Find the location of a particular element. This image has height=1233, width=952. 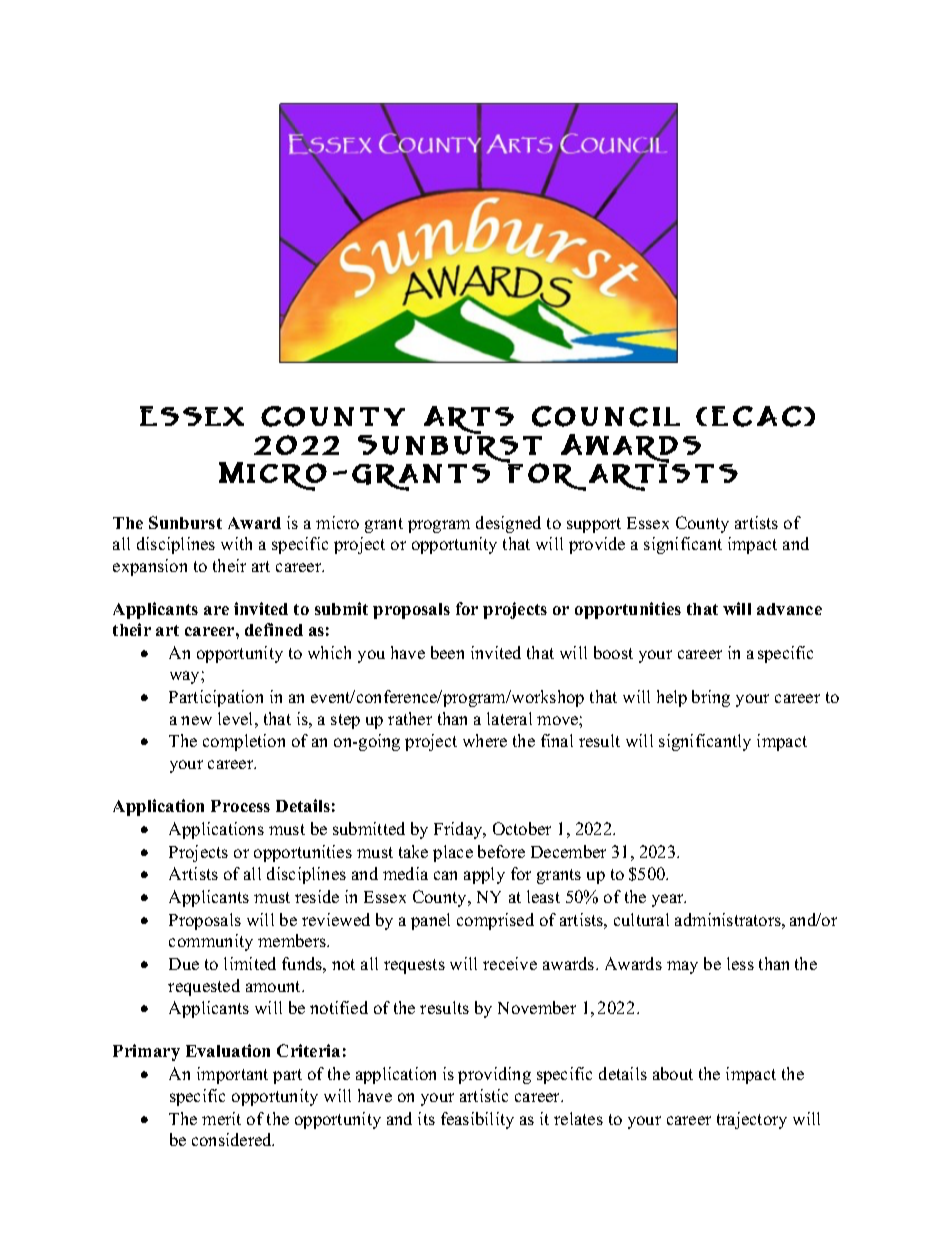

Council is located at coordinates (606, 416).
